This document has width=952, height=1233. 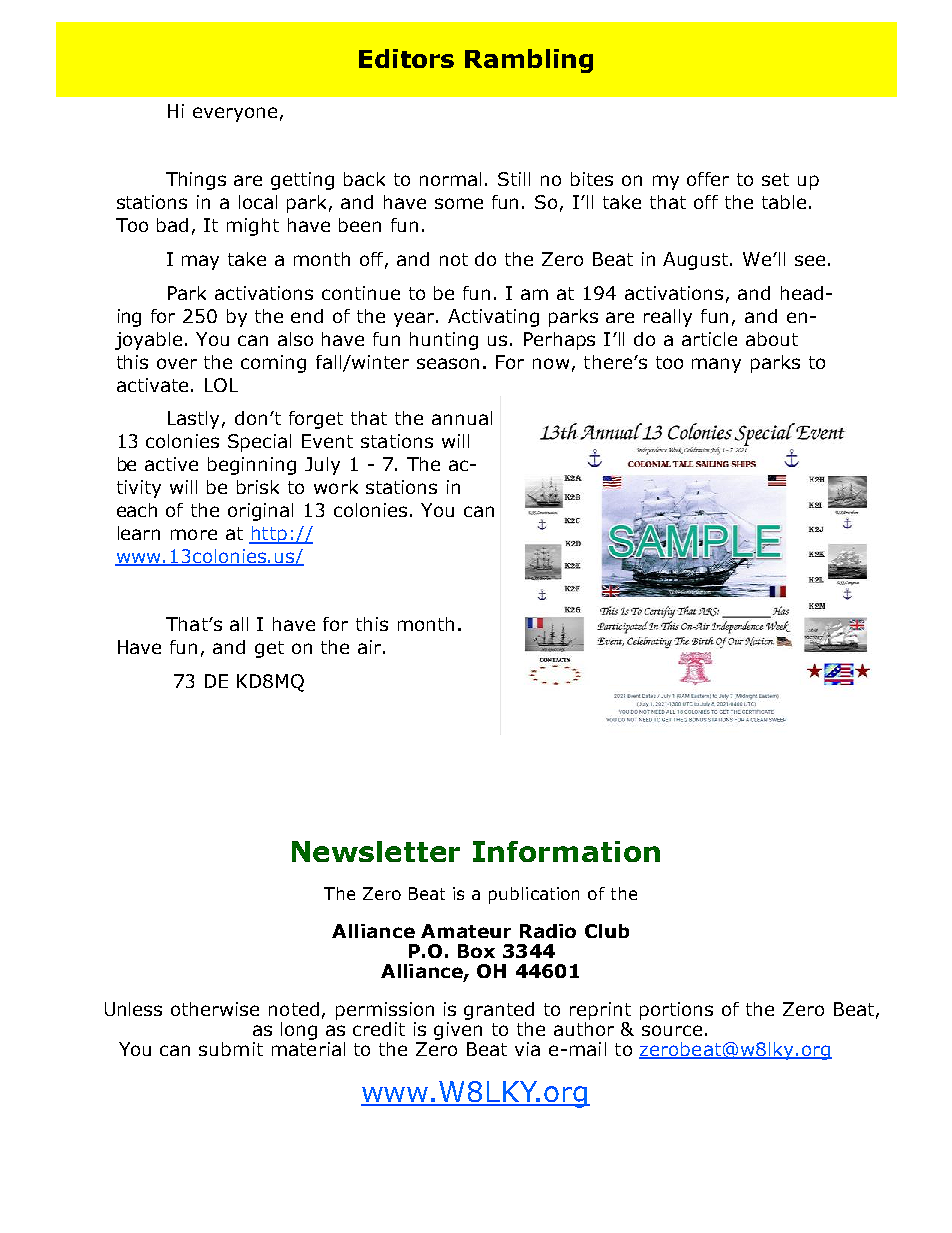 I want to click on annual, so click(x=462, y=418).
